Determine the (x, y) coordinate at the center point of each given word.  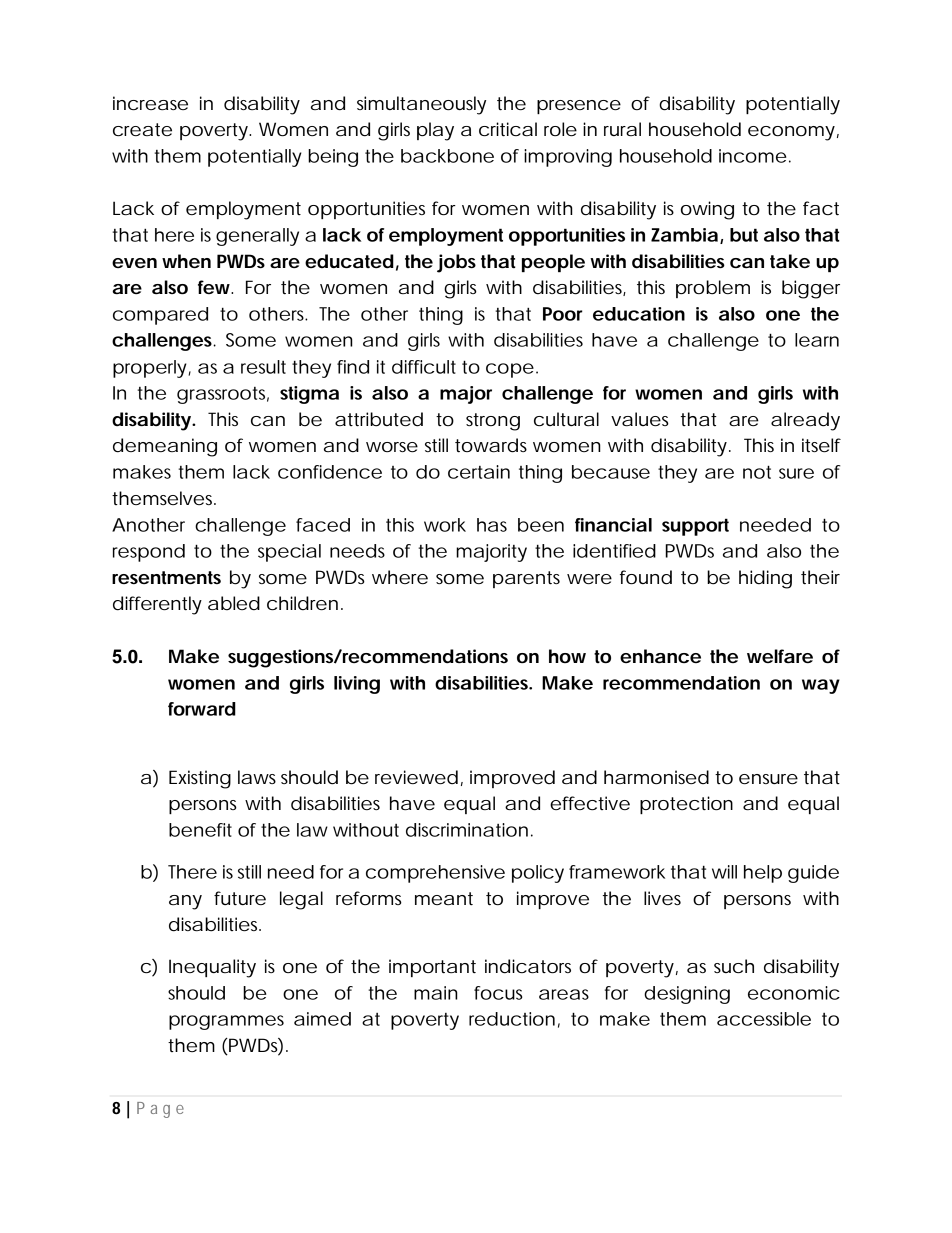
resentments (166, 578)
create (142, 130)
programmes (226, 1022)
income (753, 156)
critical (508, 129)
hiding (765, 579)
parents (526, 579)
